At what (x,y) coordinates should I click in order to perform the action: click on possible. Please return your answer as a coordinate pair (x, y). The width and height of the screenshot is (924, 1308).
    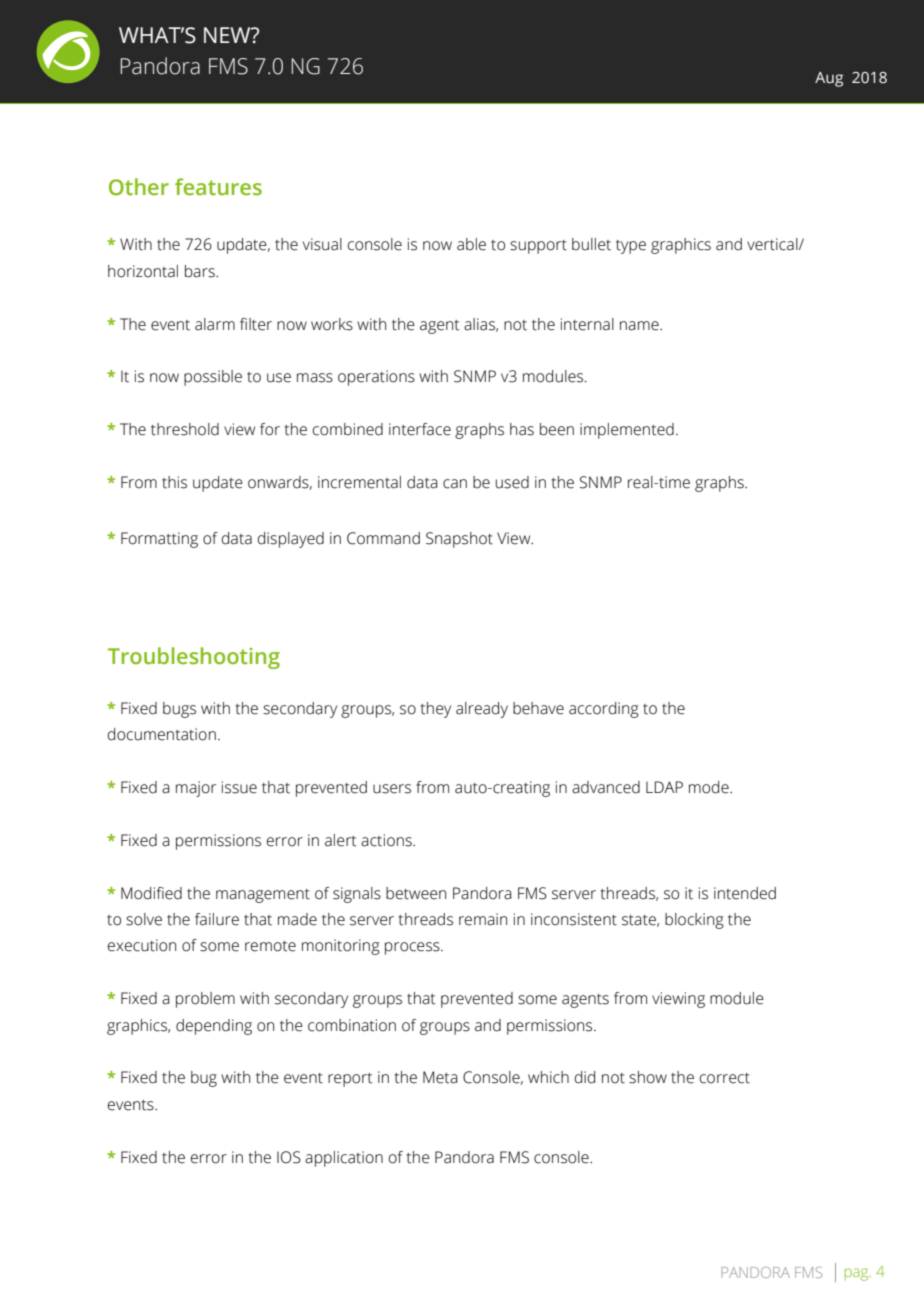
    Looking at the image, I should click on (213, 378).
